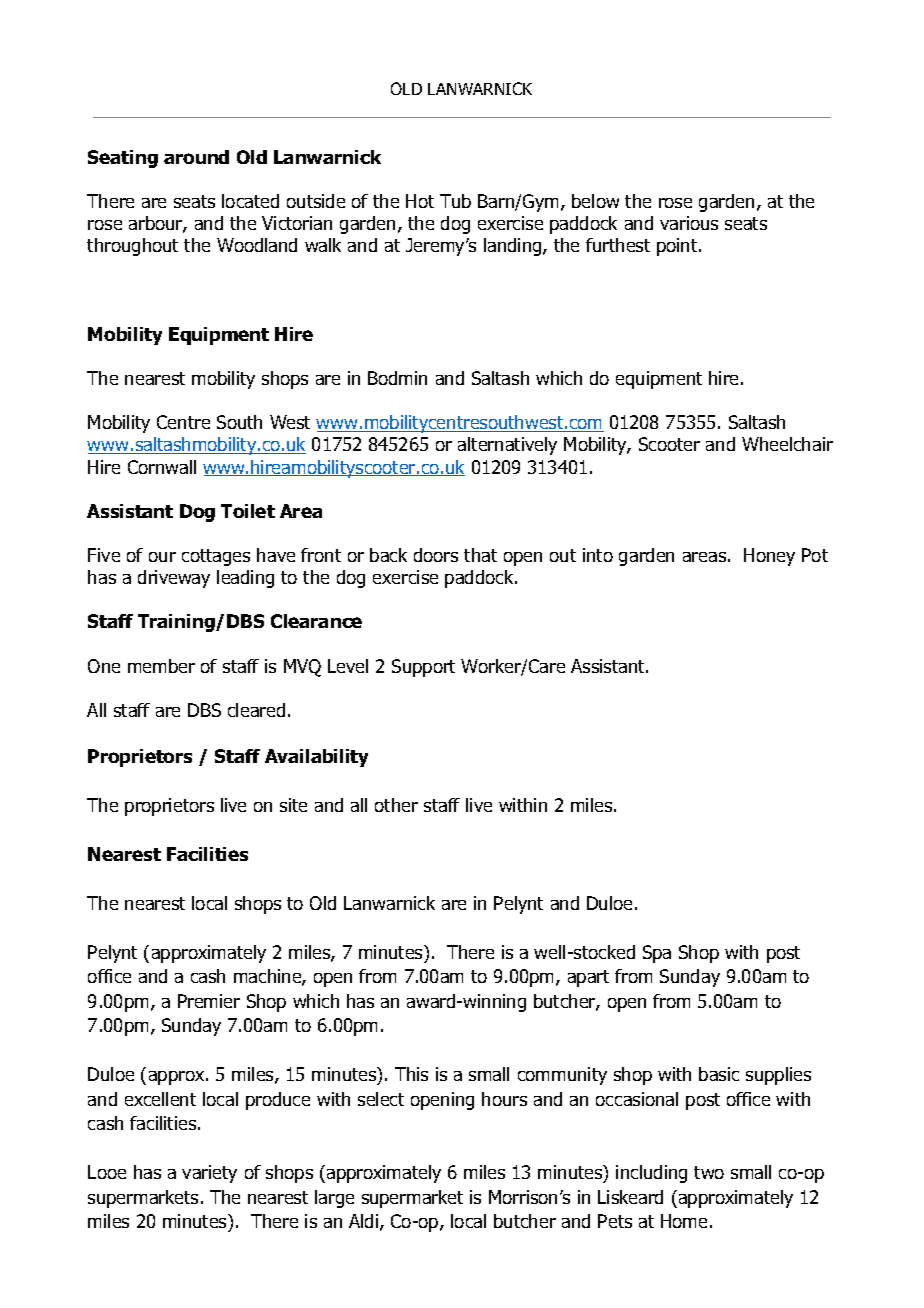 Image resolution: width=924 pixels, height=1308 pixels. Describe the element at coordinates (709, 1172) in the document. I see `two` at that location.
